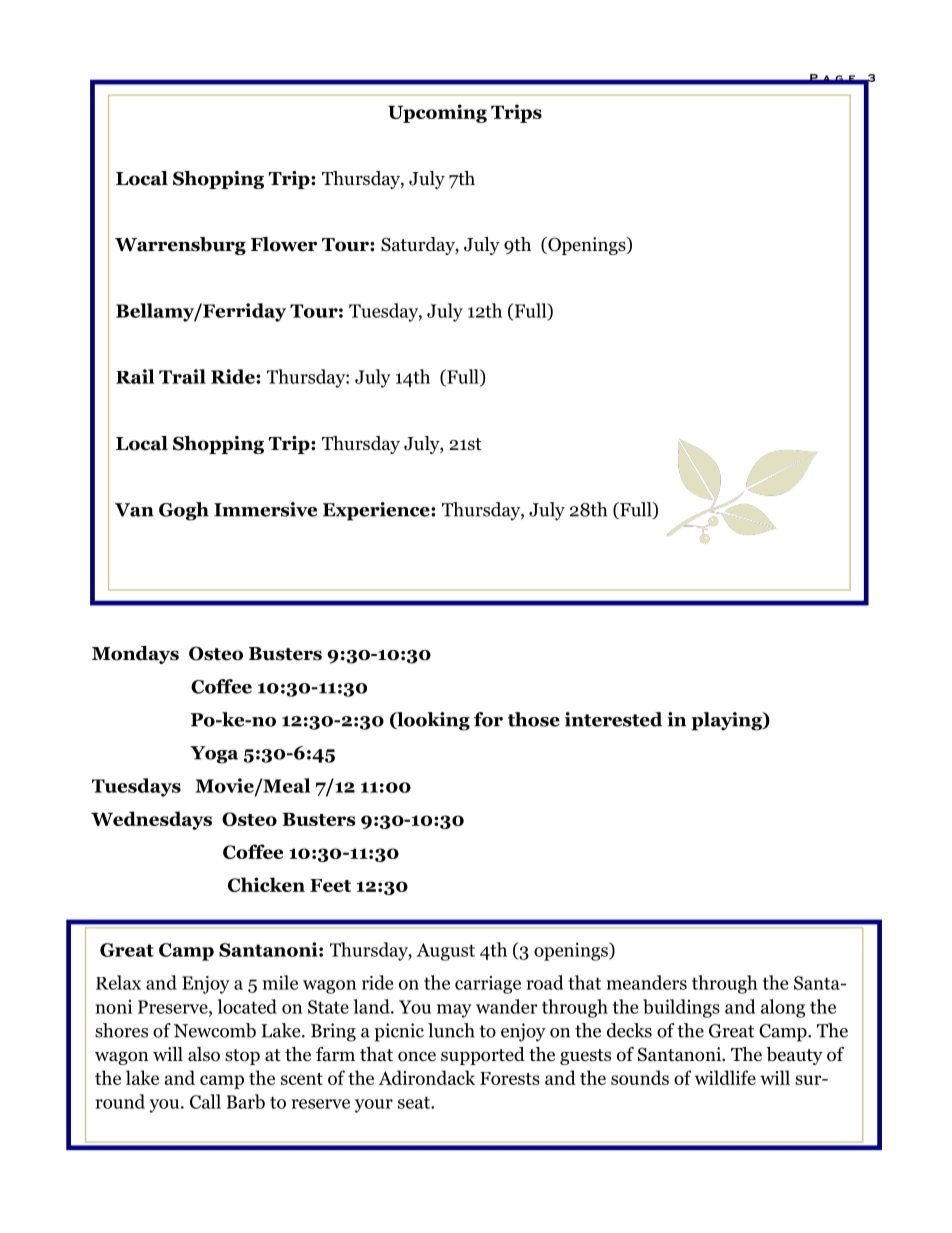 The width and height of the screenshot is (952, 1233). What do you see at coordinates (377, 511) in the screenshot?
I see `Experience` at bounding box center [377, 511].
